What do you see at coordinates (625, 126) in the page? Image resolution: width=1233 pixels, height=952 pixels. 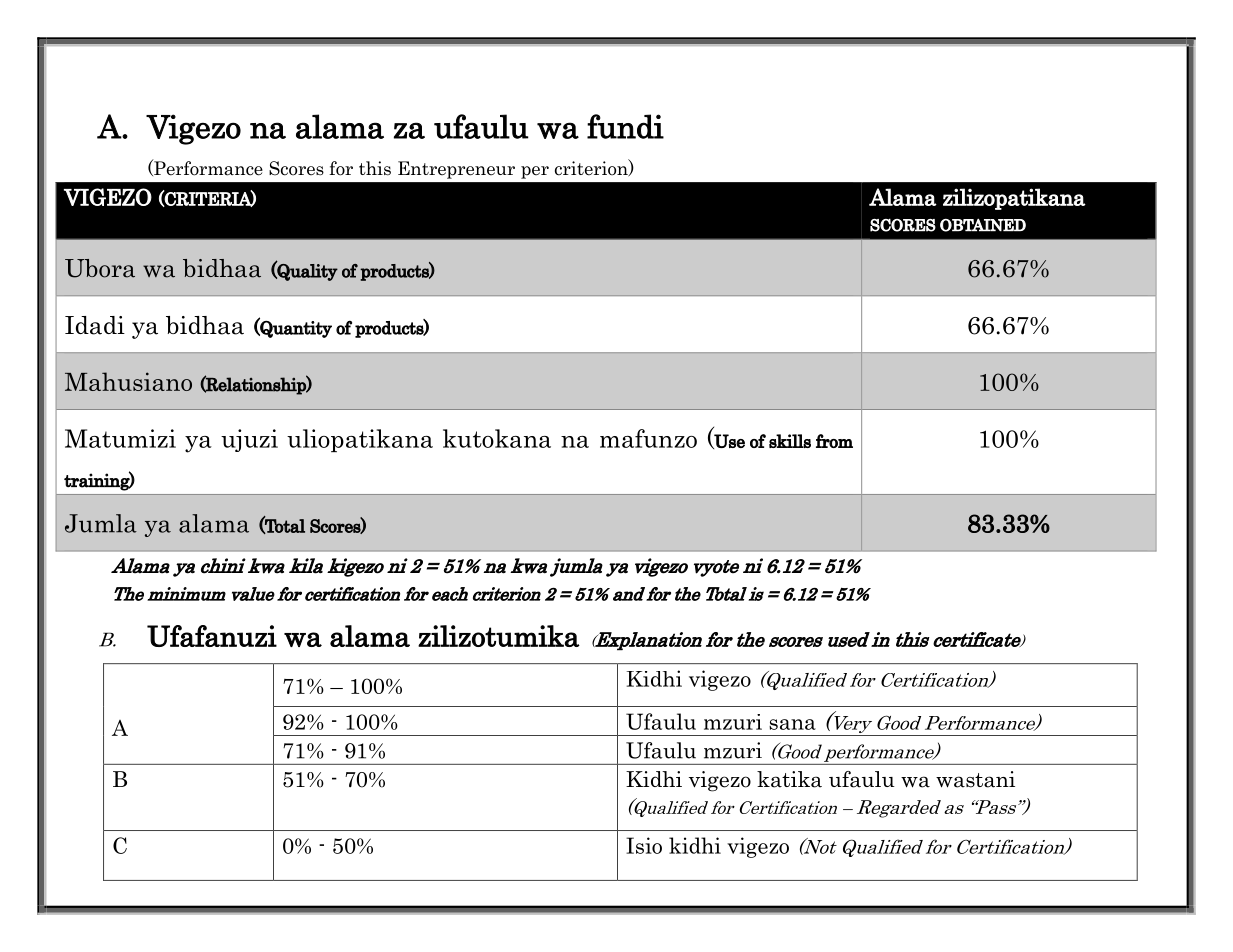 I see `fundi` at bounding box center [625, 126].
